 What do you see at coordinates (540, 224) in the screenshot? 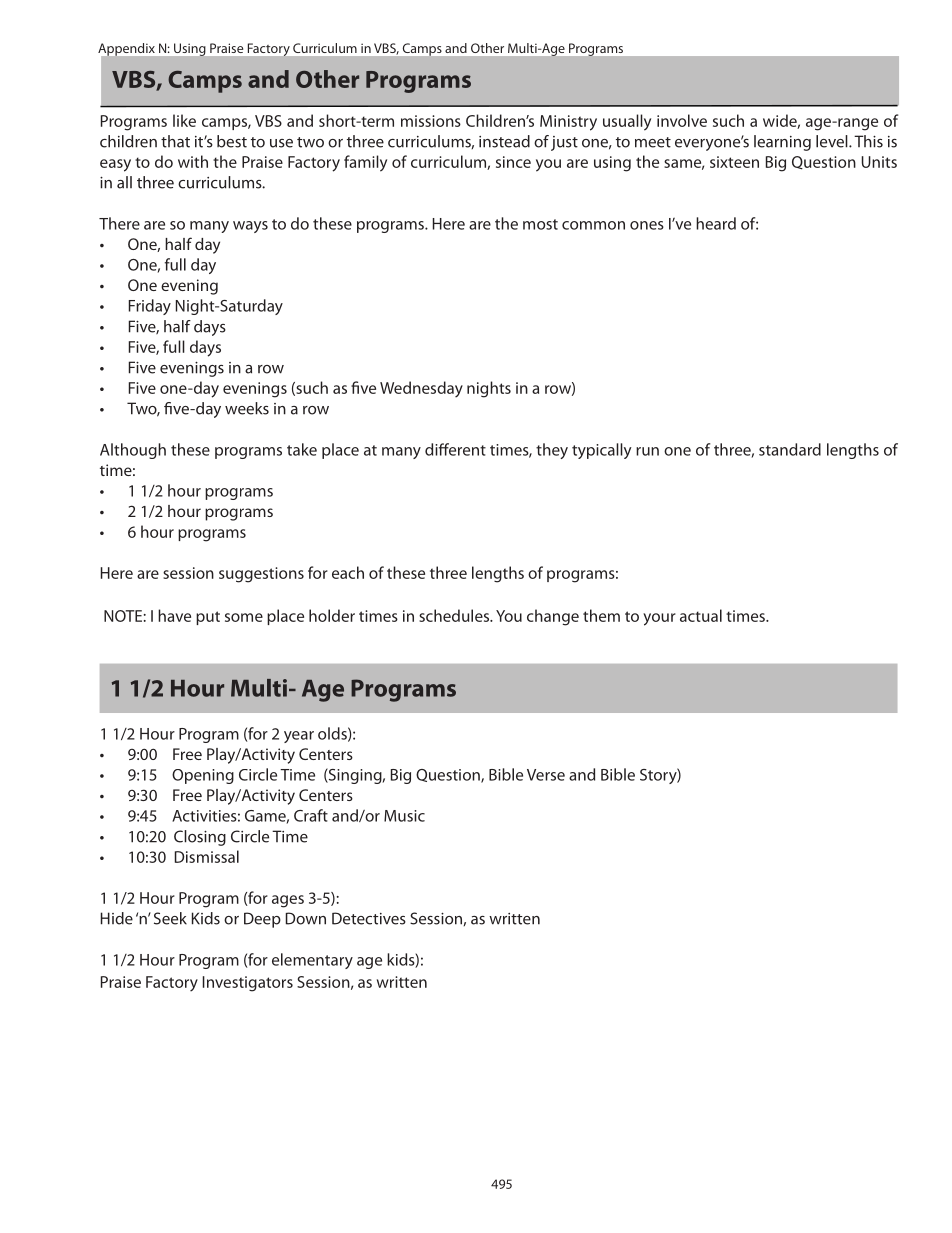
I see `most` at bounding box center [540, 224].
